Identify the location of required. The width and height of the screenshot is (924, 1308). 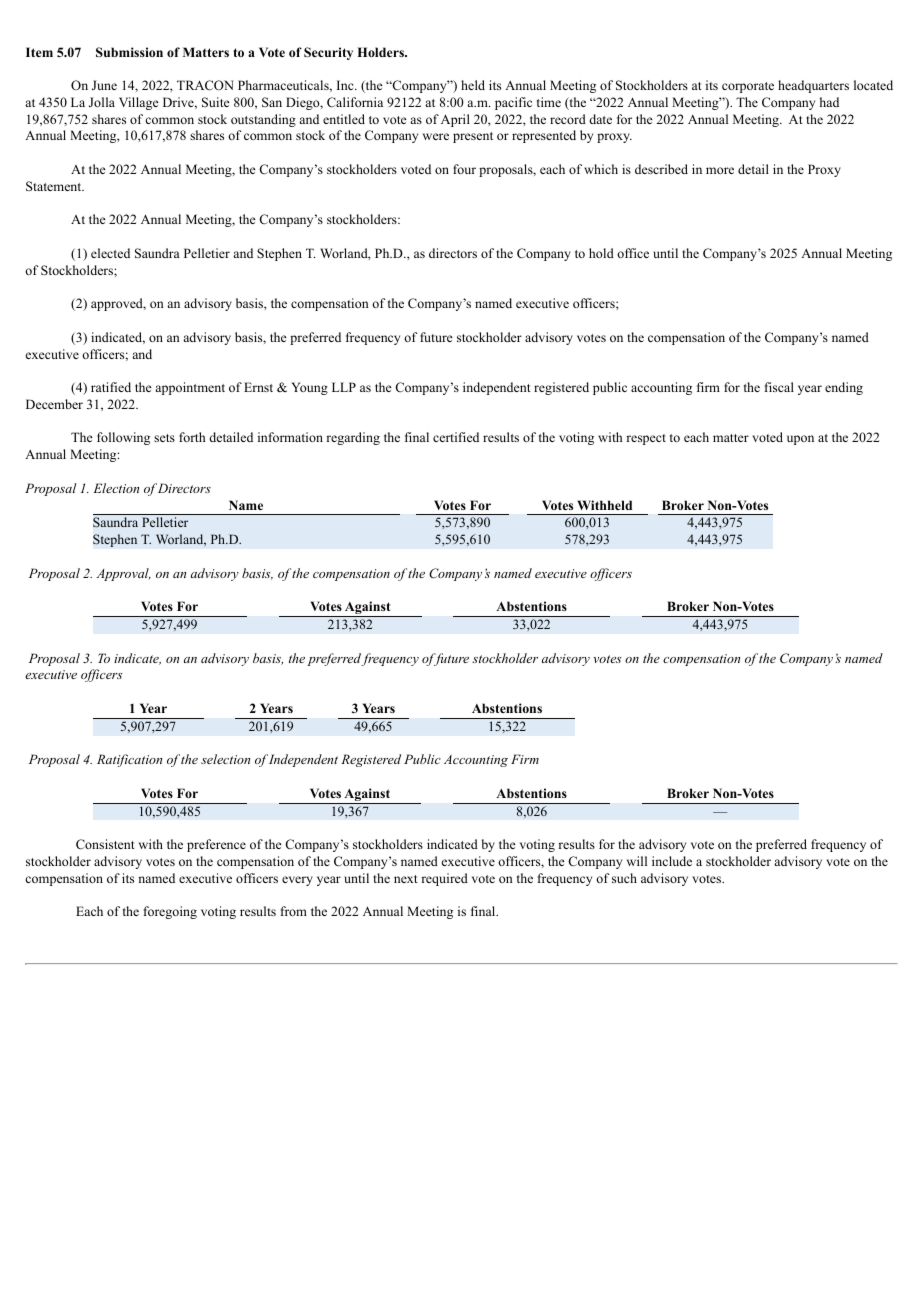
(444, 879).
